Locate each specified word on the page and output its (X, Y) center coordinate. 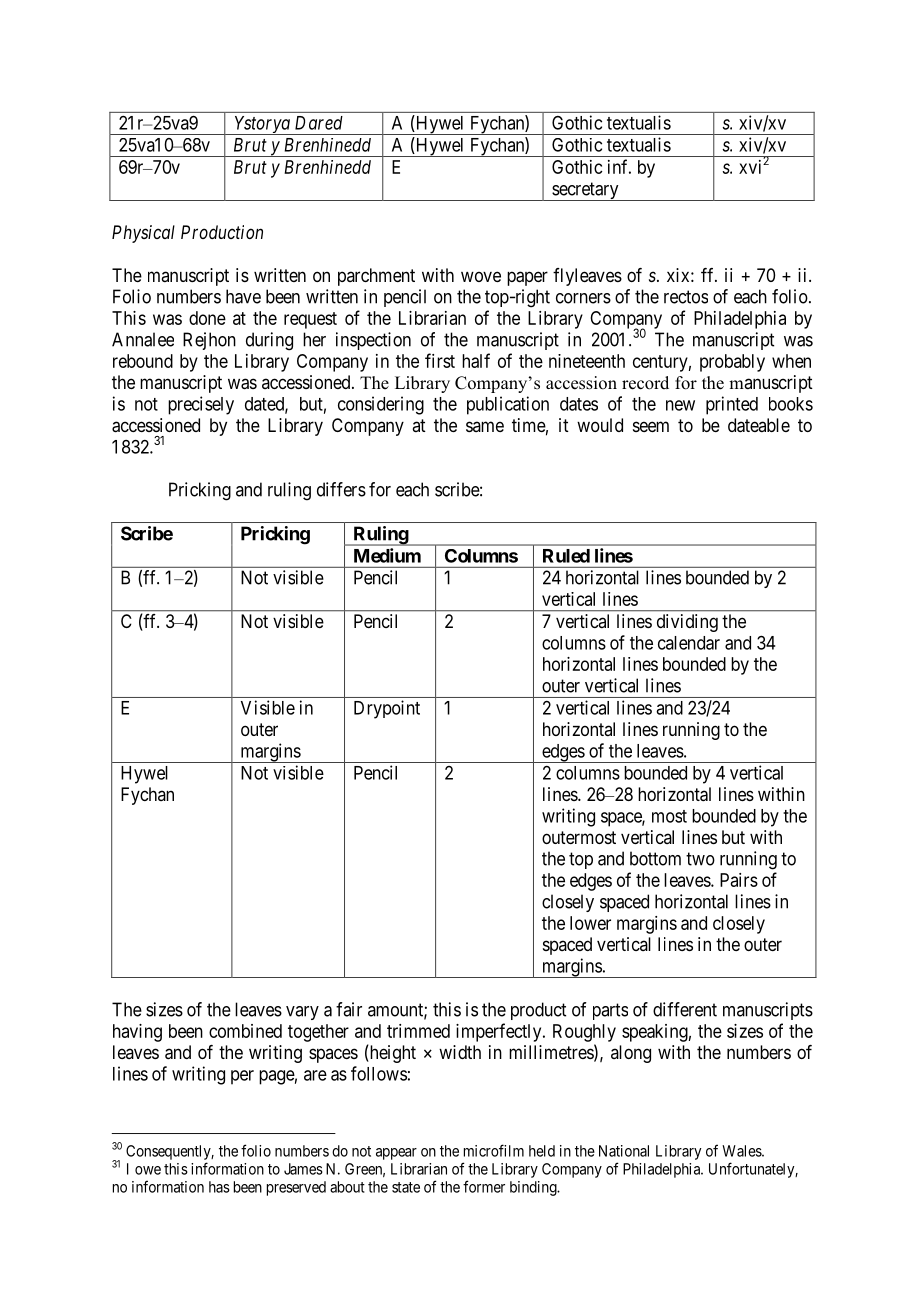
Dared (319, 123)
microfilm (494, 1150)
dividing (687, 623)
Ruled (566, 556)
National (624, 1151)
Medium (387, 555)
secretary (585, 191)
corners (583, 298)
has (219, 1187)
